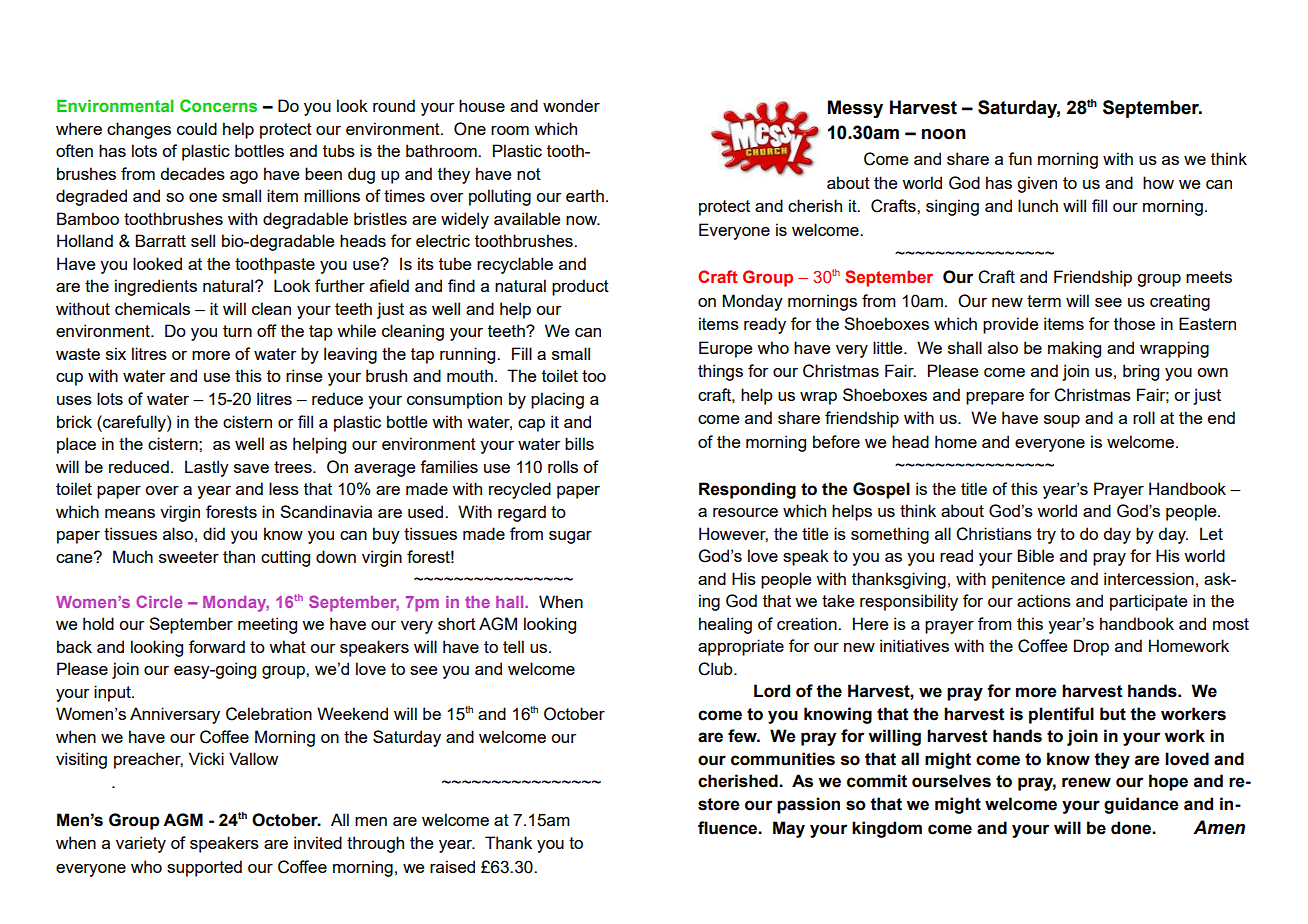 The image size is (1308, 924). I want to click on wonder, so click(571, 105).
